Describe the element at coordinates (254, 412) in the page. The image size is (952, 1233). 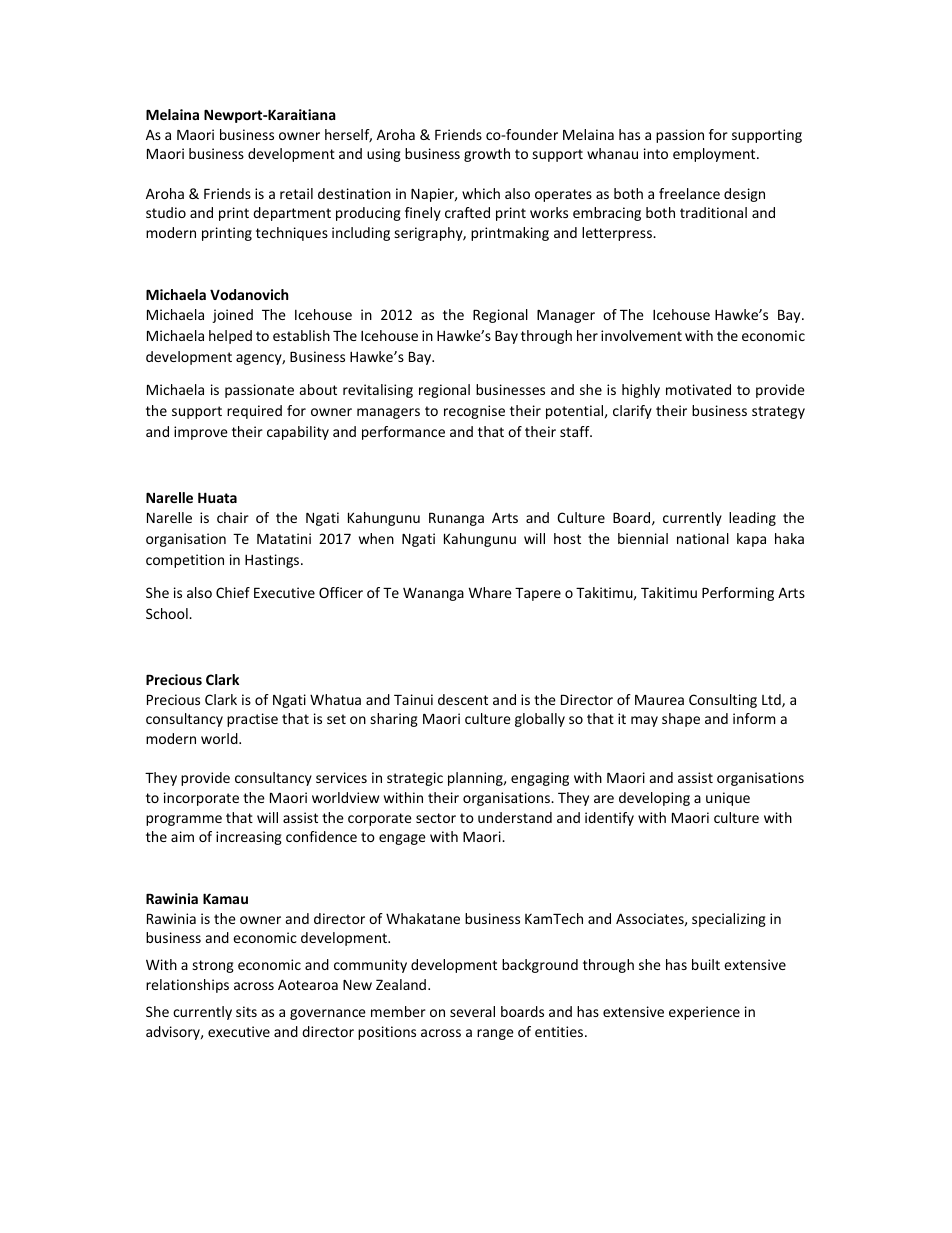
I see `required` at that location.
